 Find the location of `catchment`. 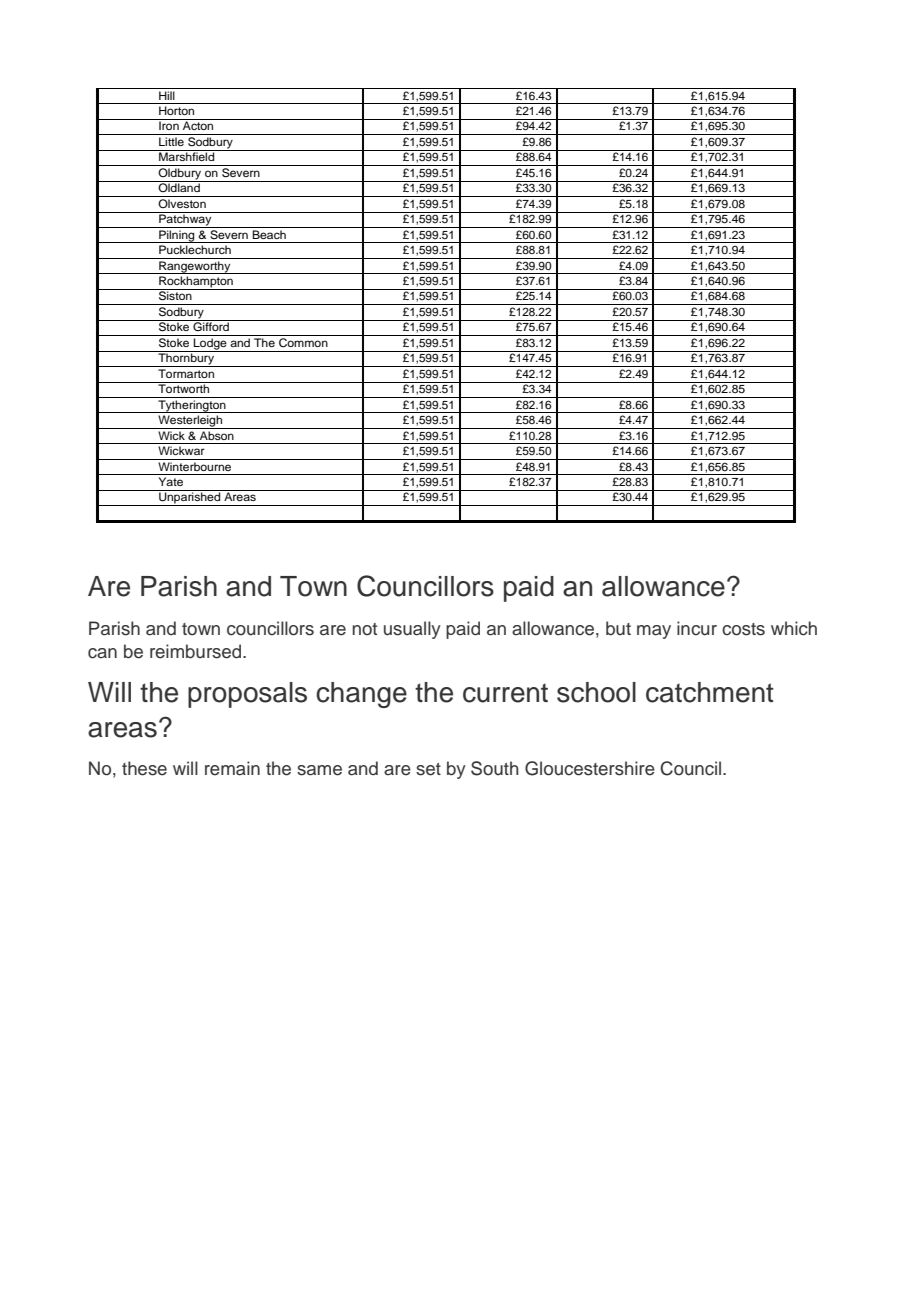

catchment is located at coordinates (710, 692).
